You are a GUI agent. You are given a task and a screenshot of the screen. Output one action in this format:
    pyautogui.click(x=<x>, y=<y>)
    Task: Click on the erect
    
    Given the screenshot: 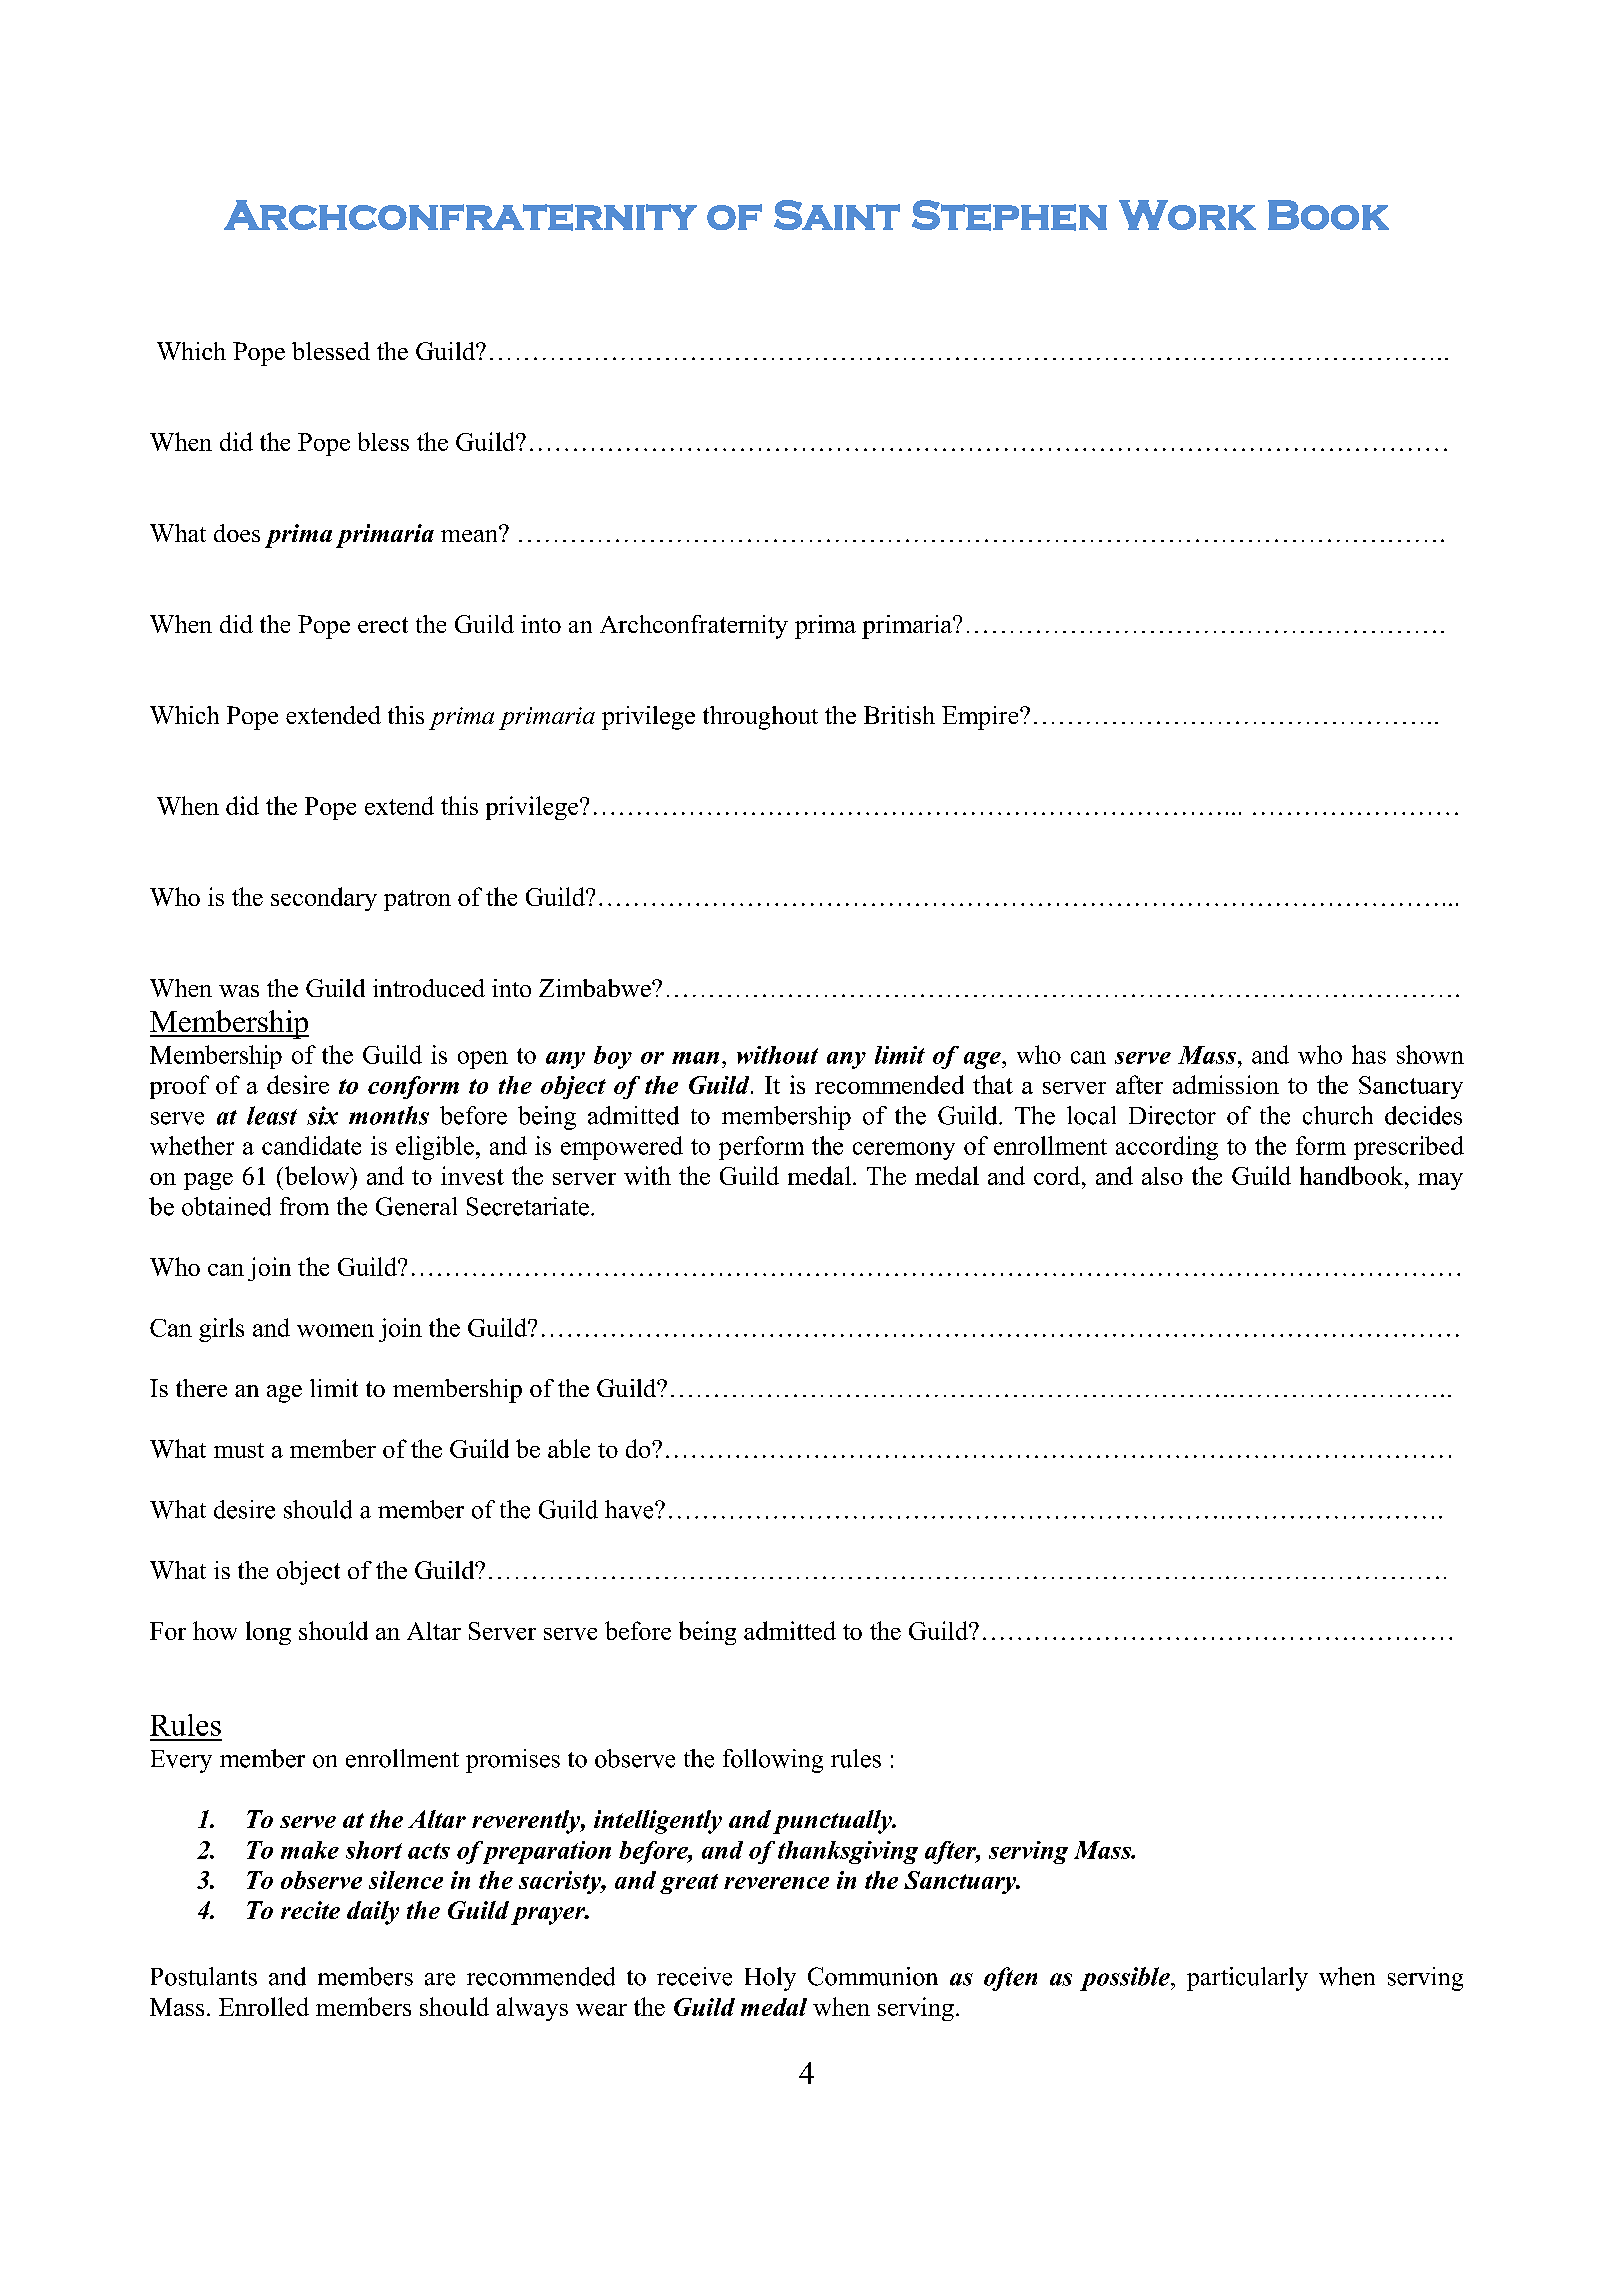 What is the action you would take?
    pyautogui.click(x=383, y=625)
